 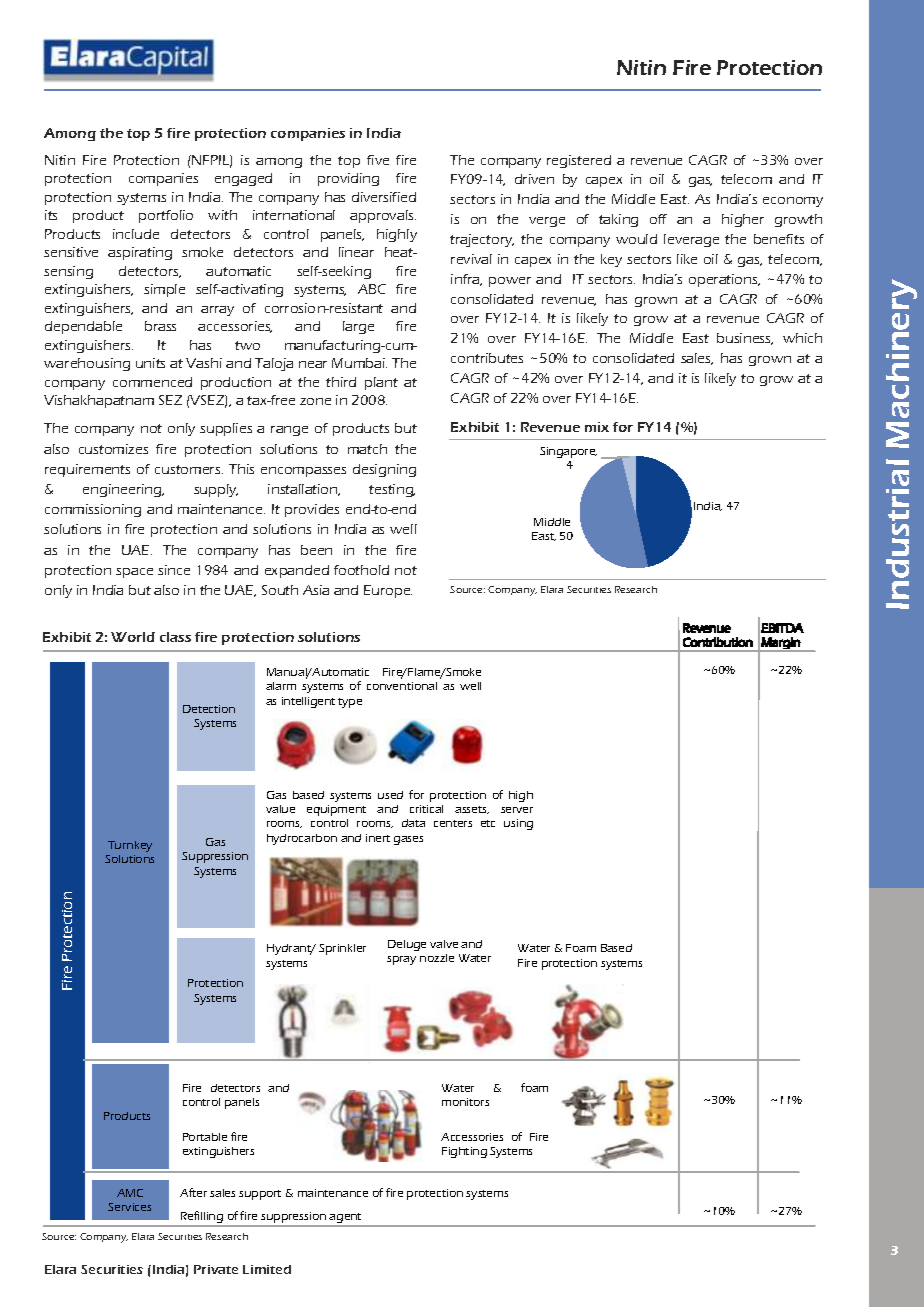 What do you see at coordinates (384, 197) in the document?
I see `diversified` at bounding box center [384, 197].
